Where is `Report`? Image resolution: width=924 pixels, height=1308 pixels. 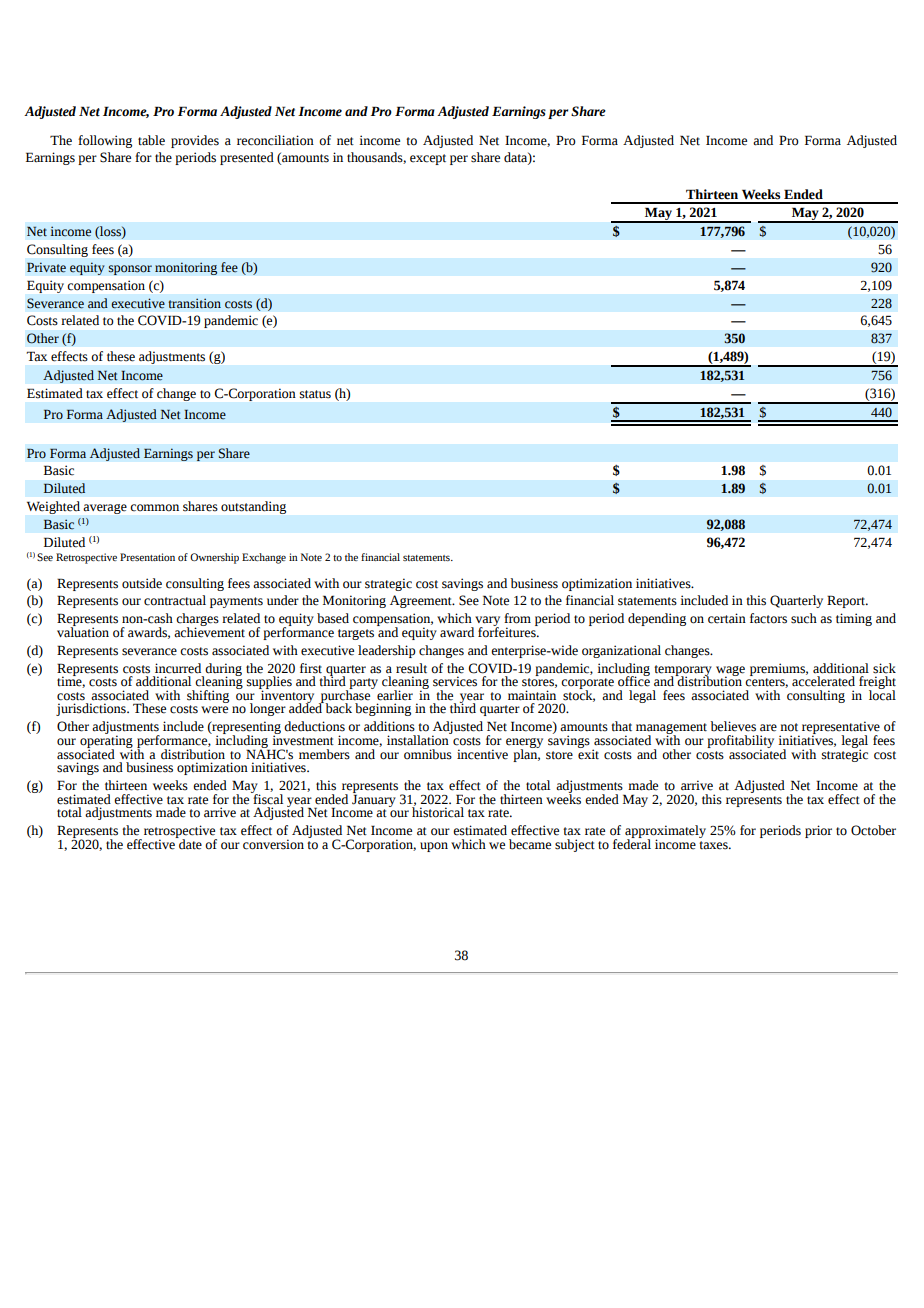
Report is located at coordinates (847, 601).
